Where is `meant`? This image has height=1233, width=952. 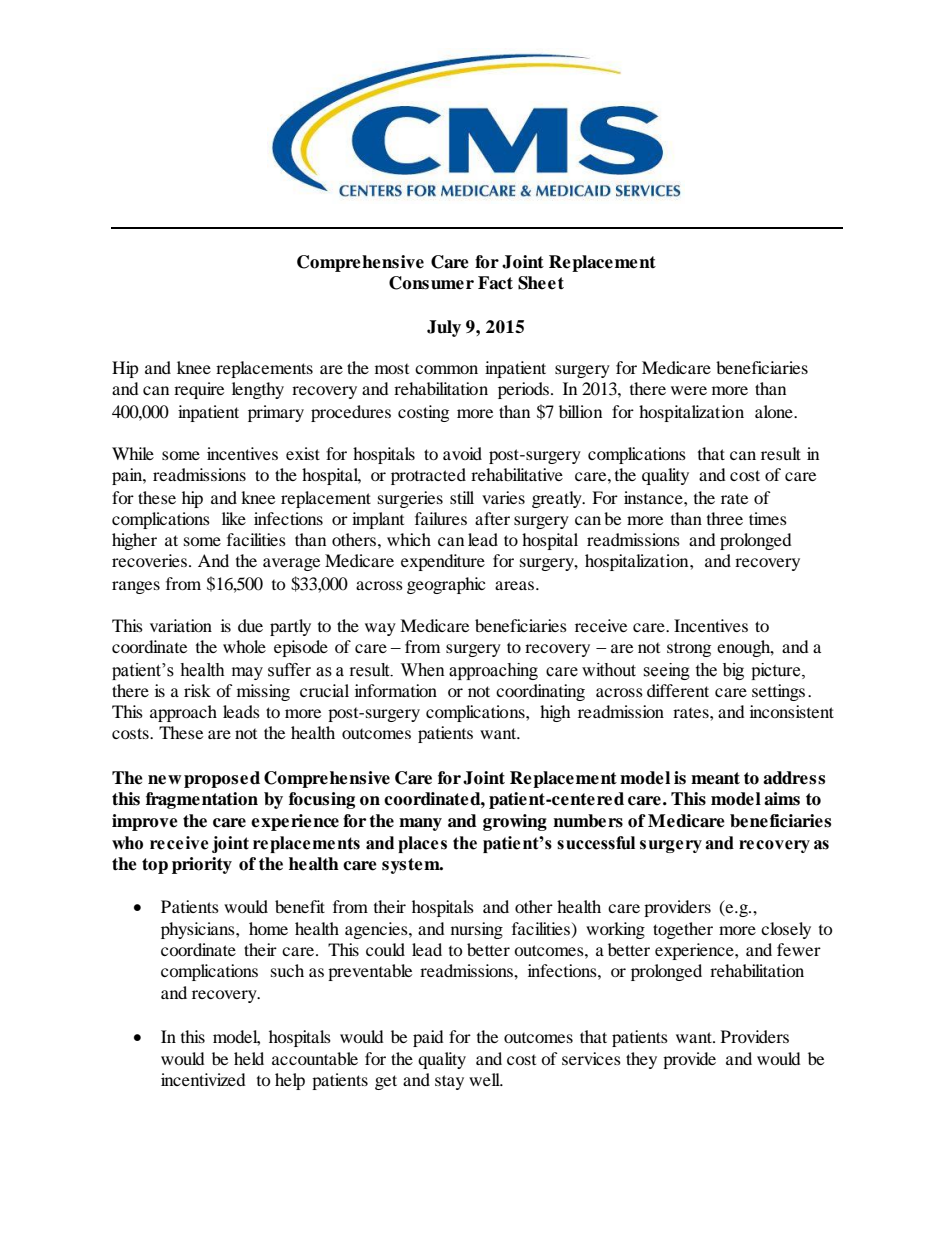
meant is located at coordinates (715, 778).
